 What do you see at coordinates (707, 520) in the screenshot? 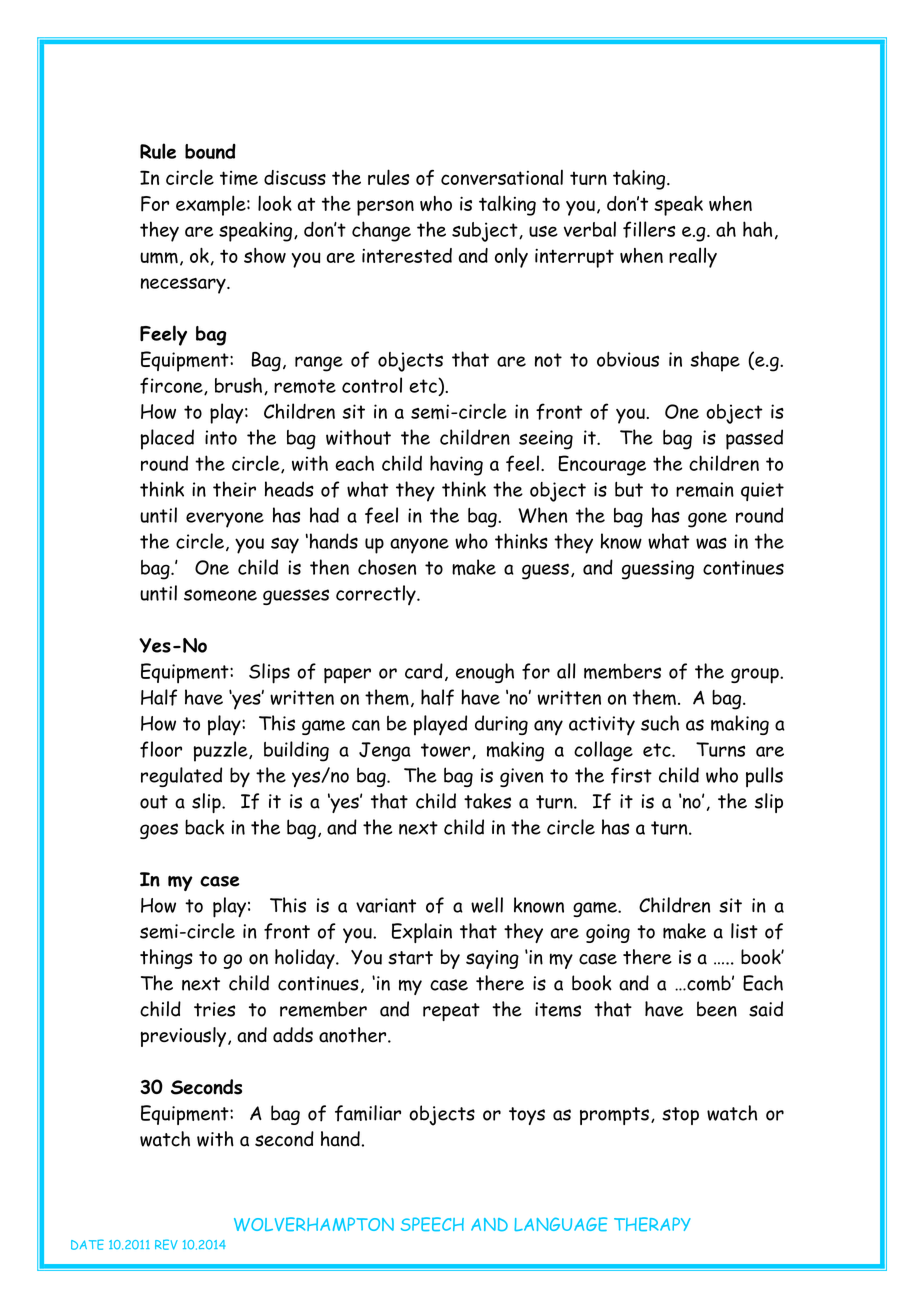
I see `gone` at bounding box center [707, 520].
